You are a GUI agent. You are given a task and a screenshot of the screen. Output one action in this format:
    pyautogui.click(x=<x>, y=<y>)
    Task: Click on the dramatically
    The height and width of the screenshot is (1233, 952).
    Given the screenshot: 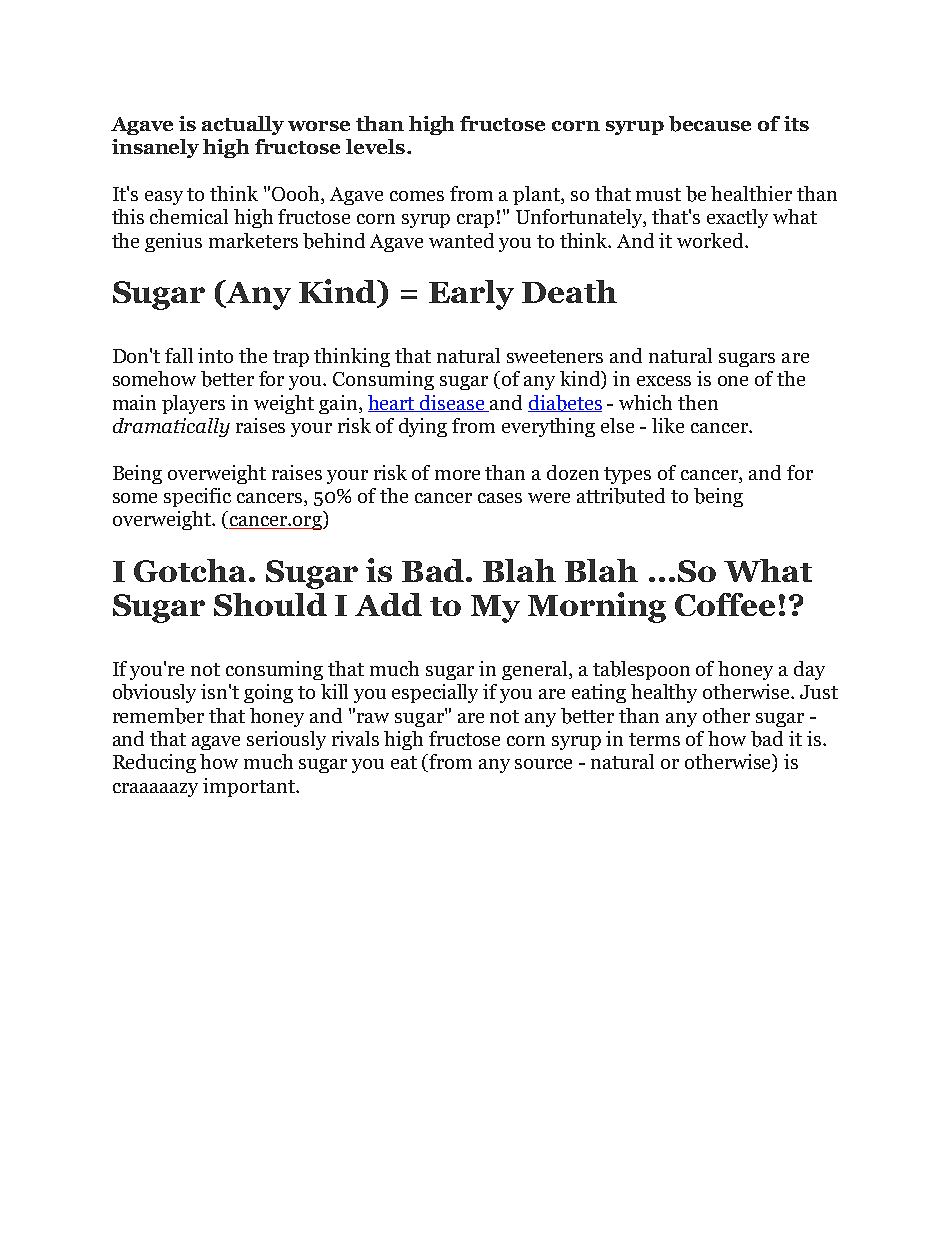 What is the action you would take?
    pyautogui.click(x=171, y=427)
